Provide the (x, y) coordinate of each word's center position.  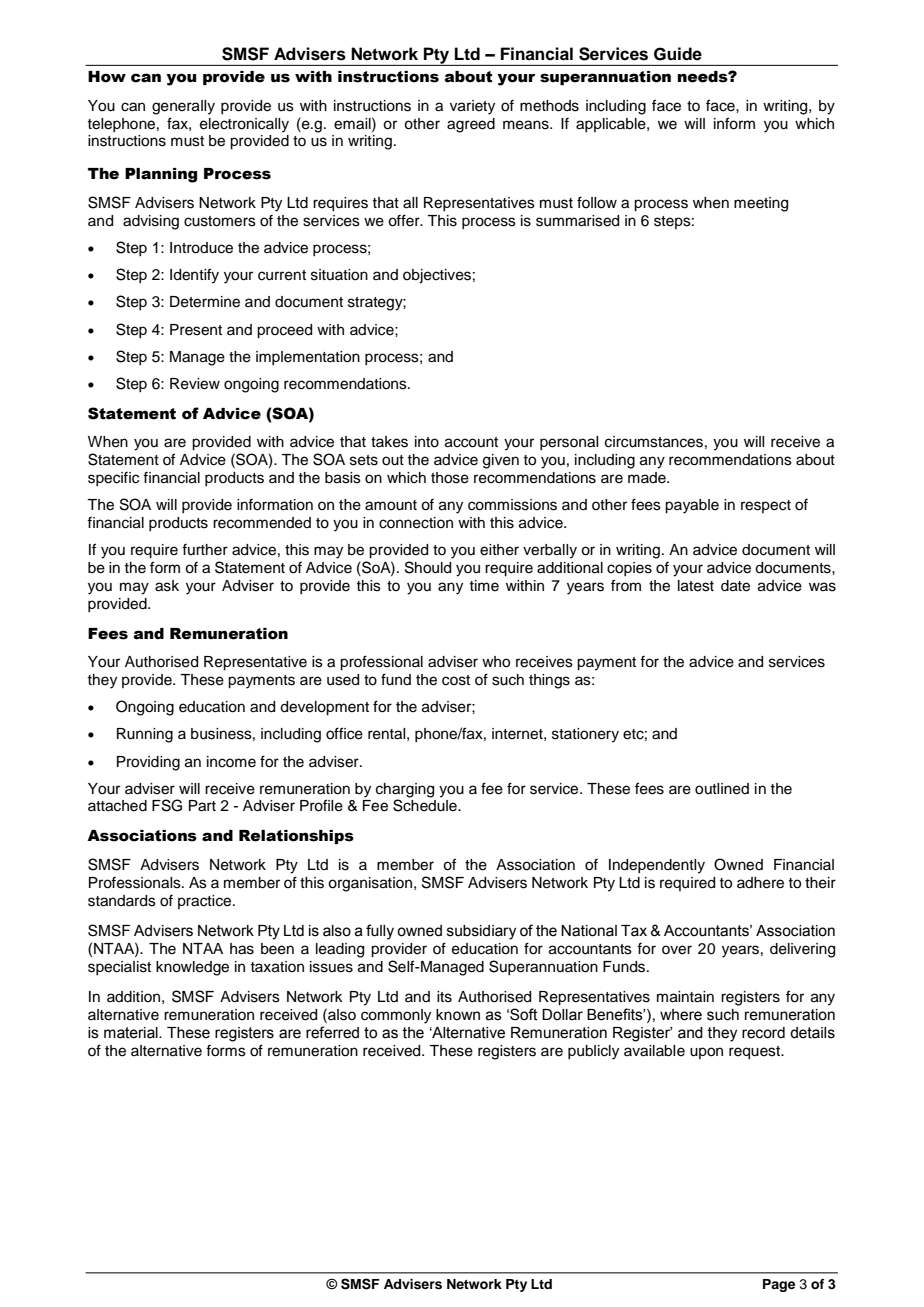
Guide (678, 54)
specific (113, 479)
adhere (760, 883)
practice (206, 902)
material (132, 1033)
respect (766, 506)
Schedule (426, 805)
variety (472, 107)
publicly (593, 1052)
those (450, 478)
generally (183, 107)
